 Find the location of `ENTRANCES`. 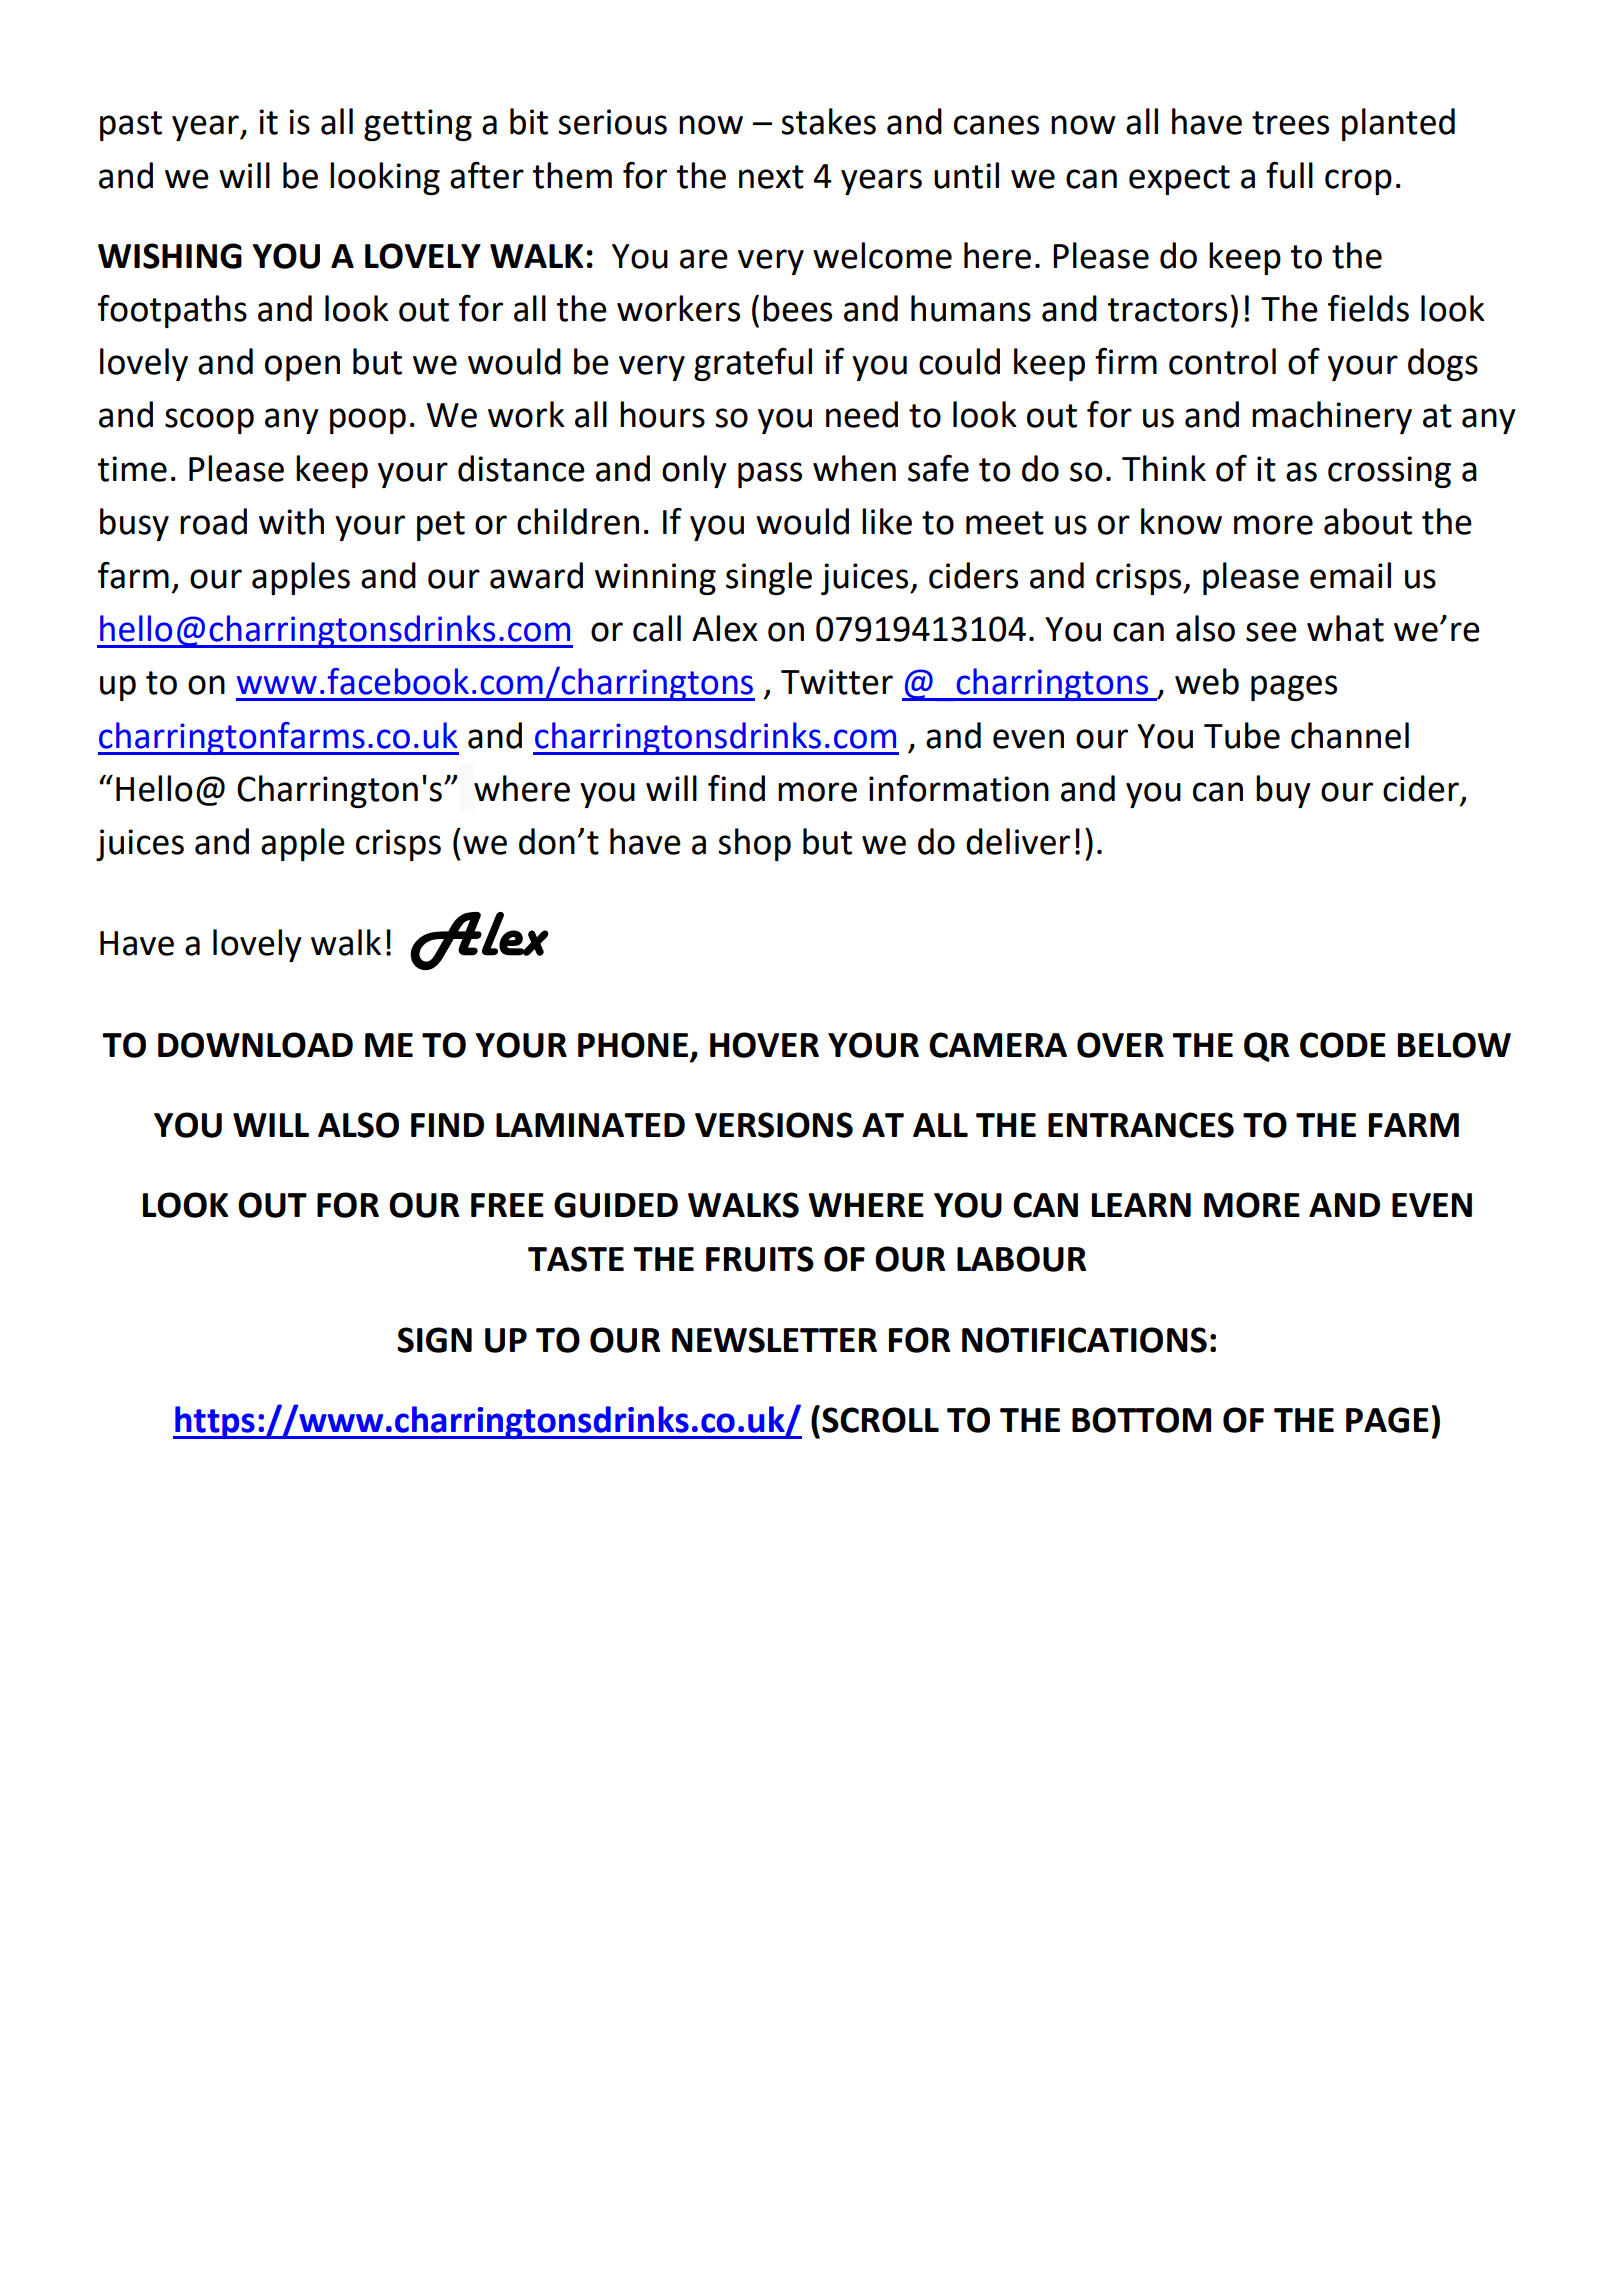

ENTRANCES is located at coordinates (1141, 1125).
